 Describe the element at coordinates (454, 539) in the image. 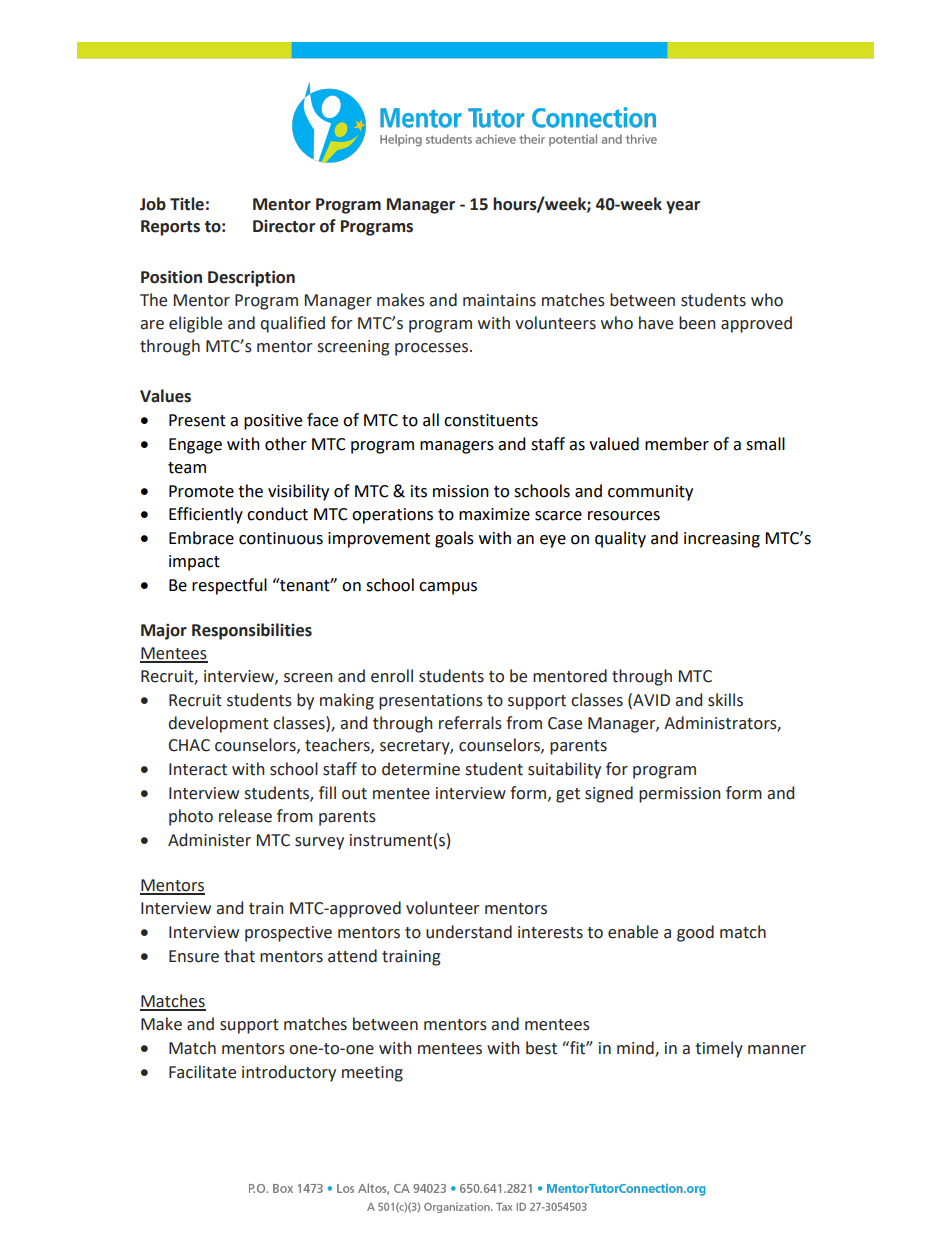

I see `goals` at that location.
